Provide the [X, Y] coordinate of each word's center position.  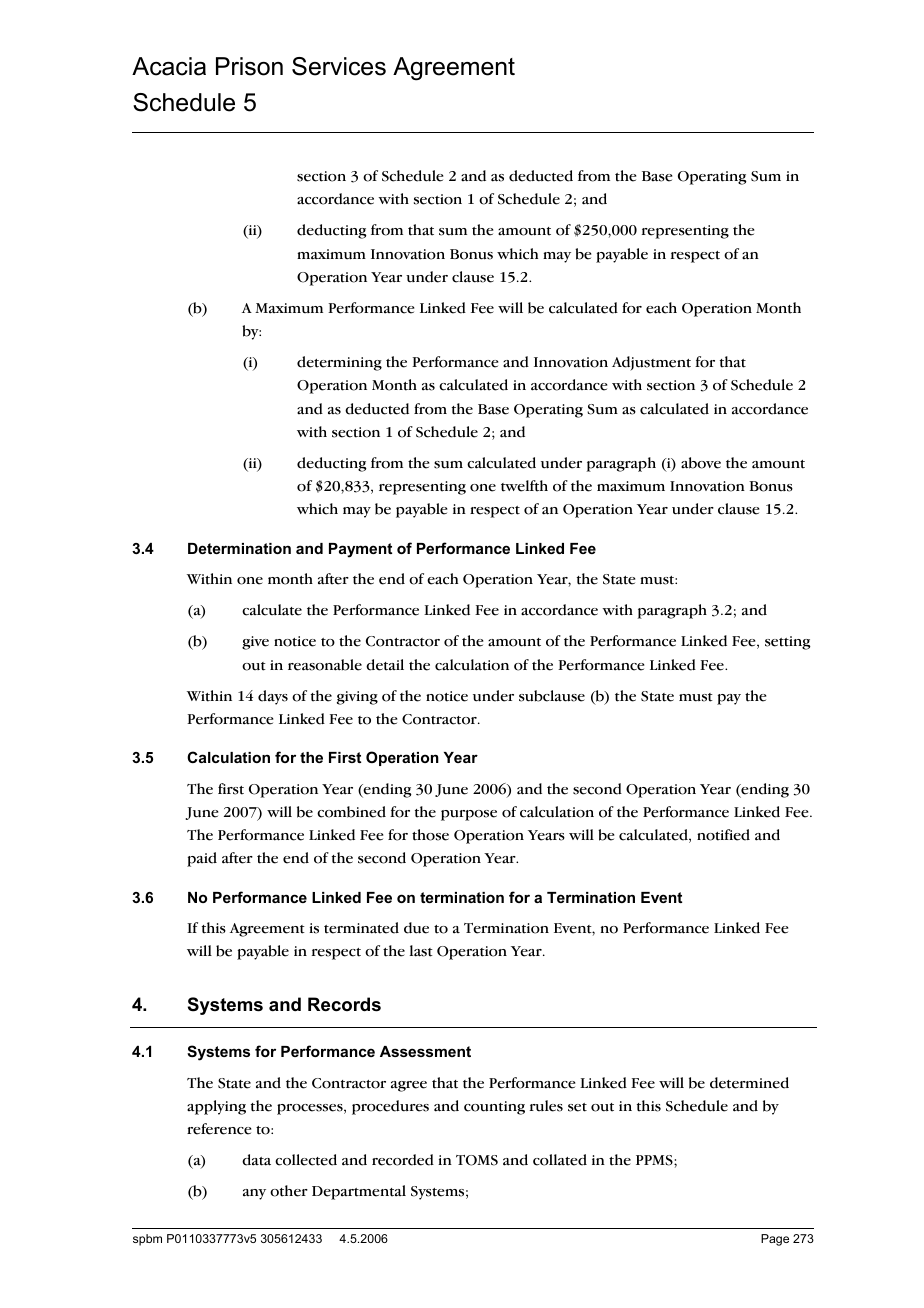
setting [788, 643]
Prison [249, 66]
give [255, 643]
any [254, 1194]
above [701, 463]
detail [385, 665]
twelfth [524, 486]
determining [339, 363]
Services [339, 66]
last [421, 951]
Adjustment [651, 363]
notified [723, 835]
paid [202, 859]
